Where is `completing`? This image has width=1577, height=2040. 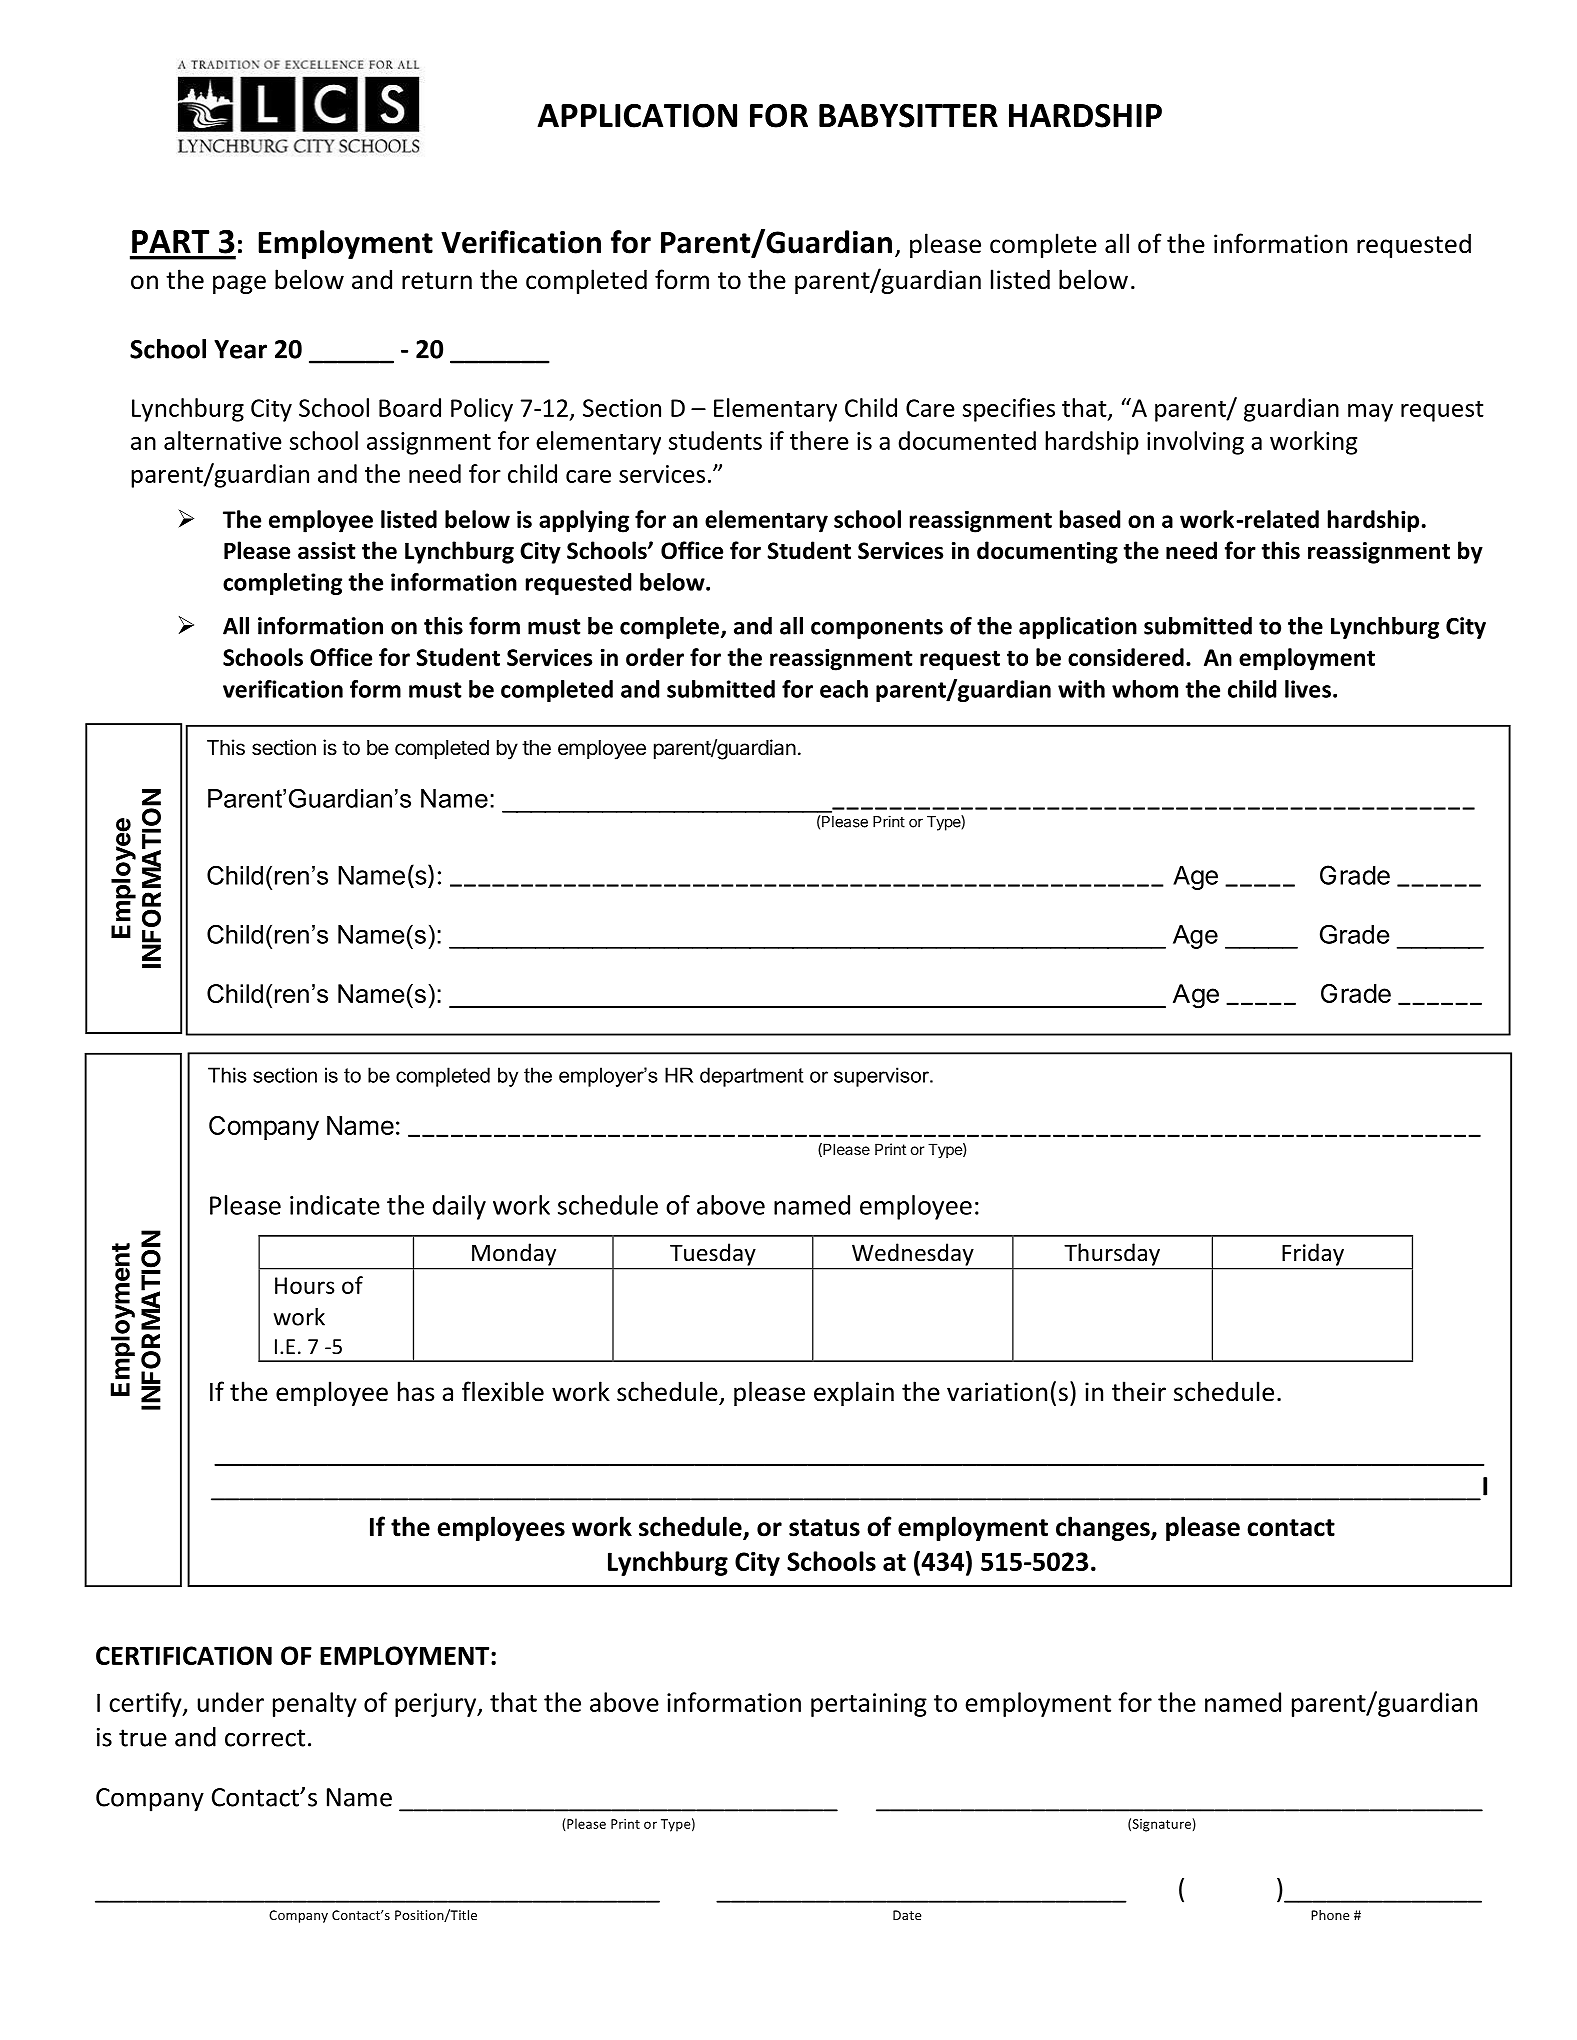 completing is located at coordinates (282, 584).
